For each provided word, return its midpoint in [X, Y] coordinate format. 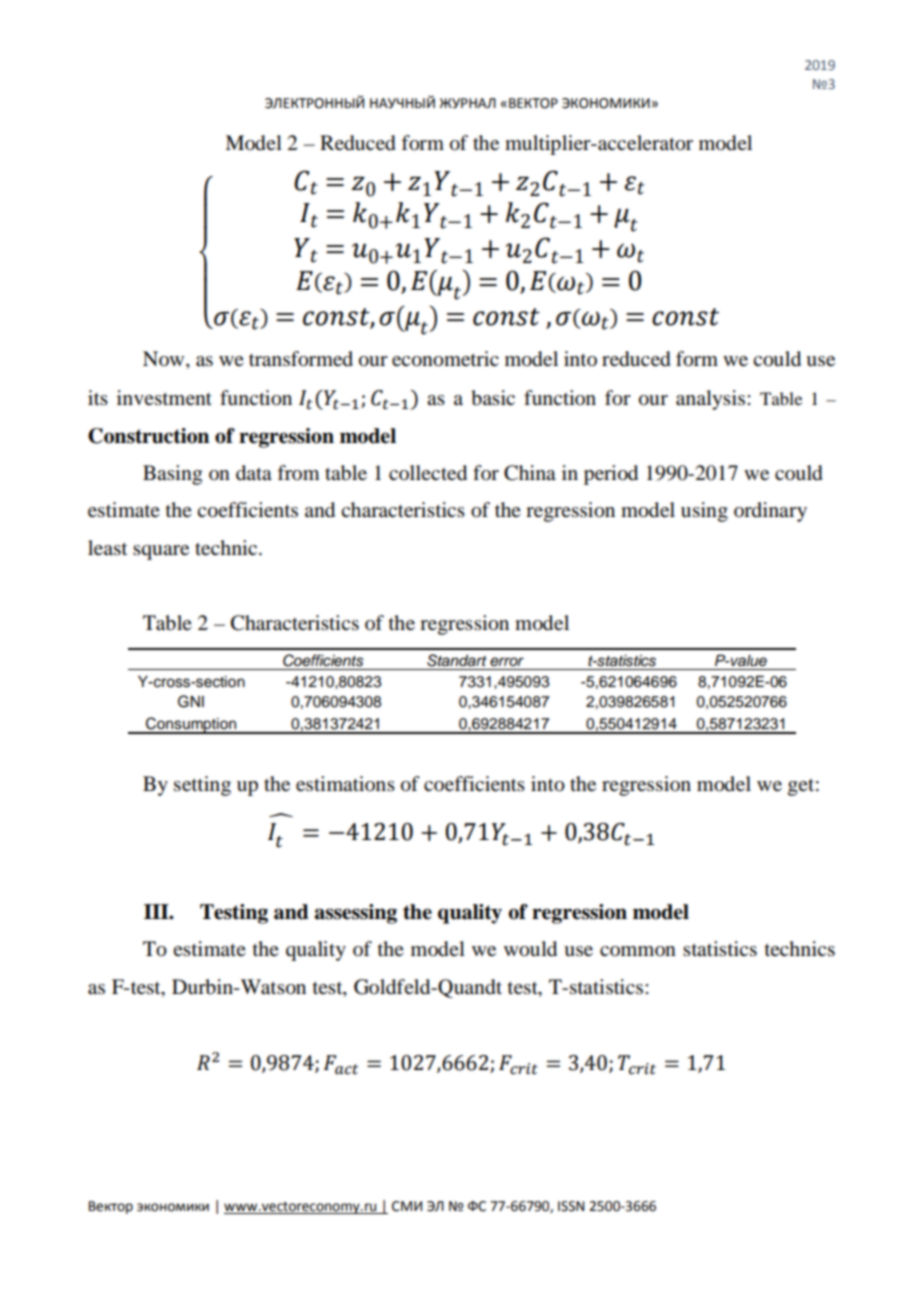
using [704, 512]
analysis [710, 400]
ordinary [770, 512]
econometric [445, 359]
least [107, 548]
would [530, 949]
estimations [345, 783]
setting [202, 786]
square [161, 552]
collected [428, 473]
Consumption [191, 725]
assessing [356, 914]
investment [164, 398]
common [638, 951]
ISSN [571, 1206]
